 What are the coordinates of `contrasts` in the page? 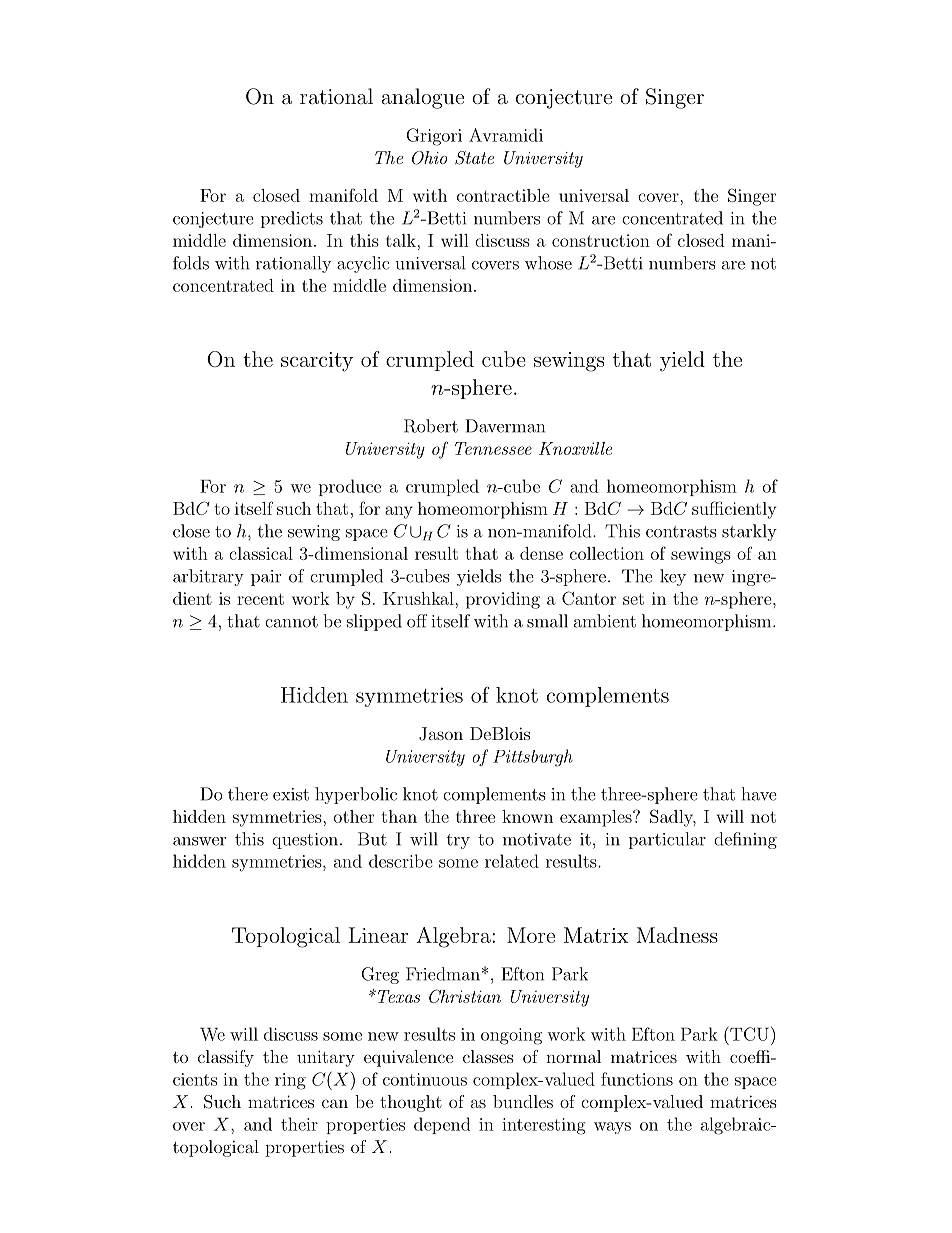 It's located at (681, 532).
